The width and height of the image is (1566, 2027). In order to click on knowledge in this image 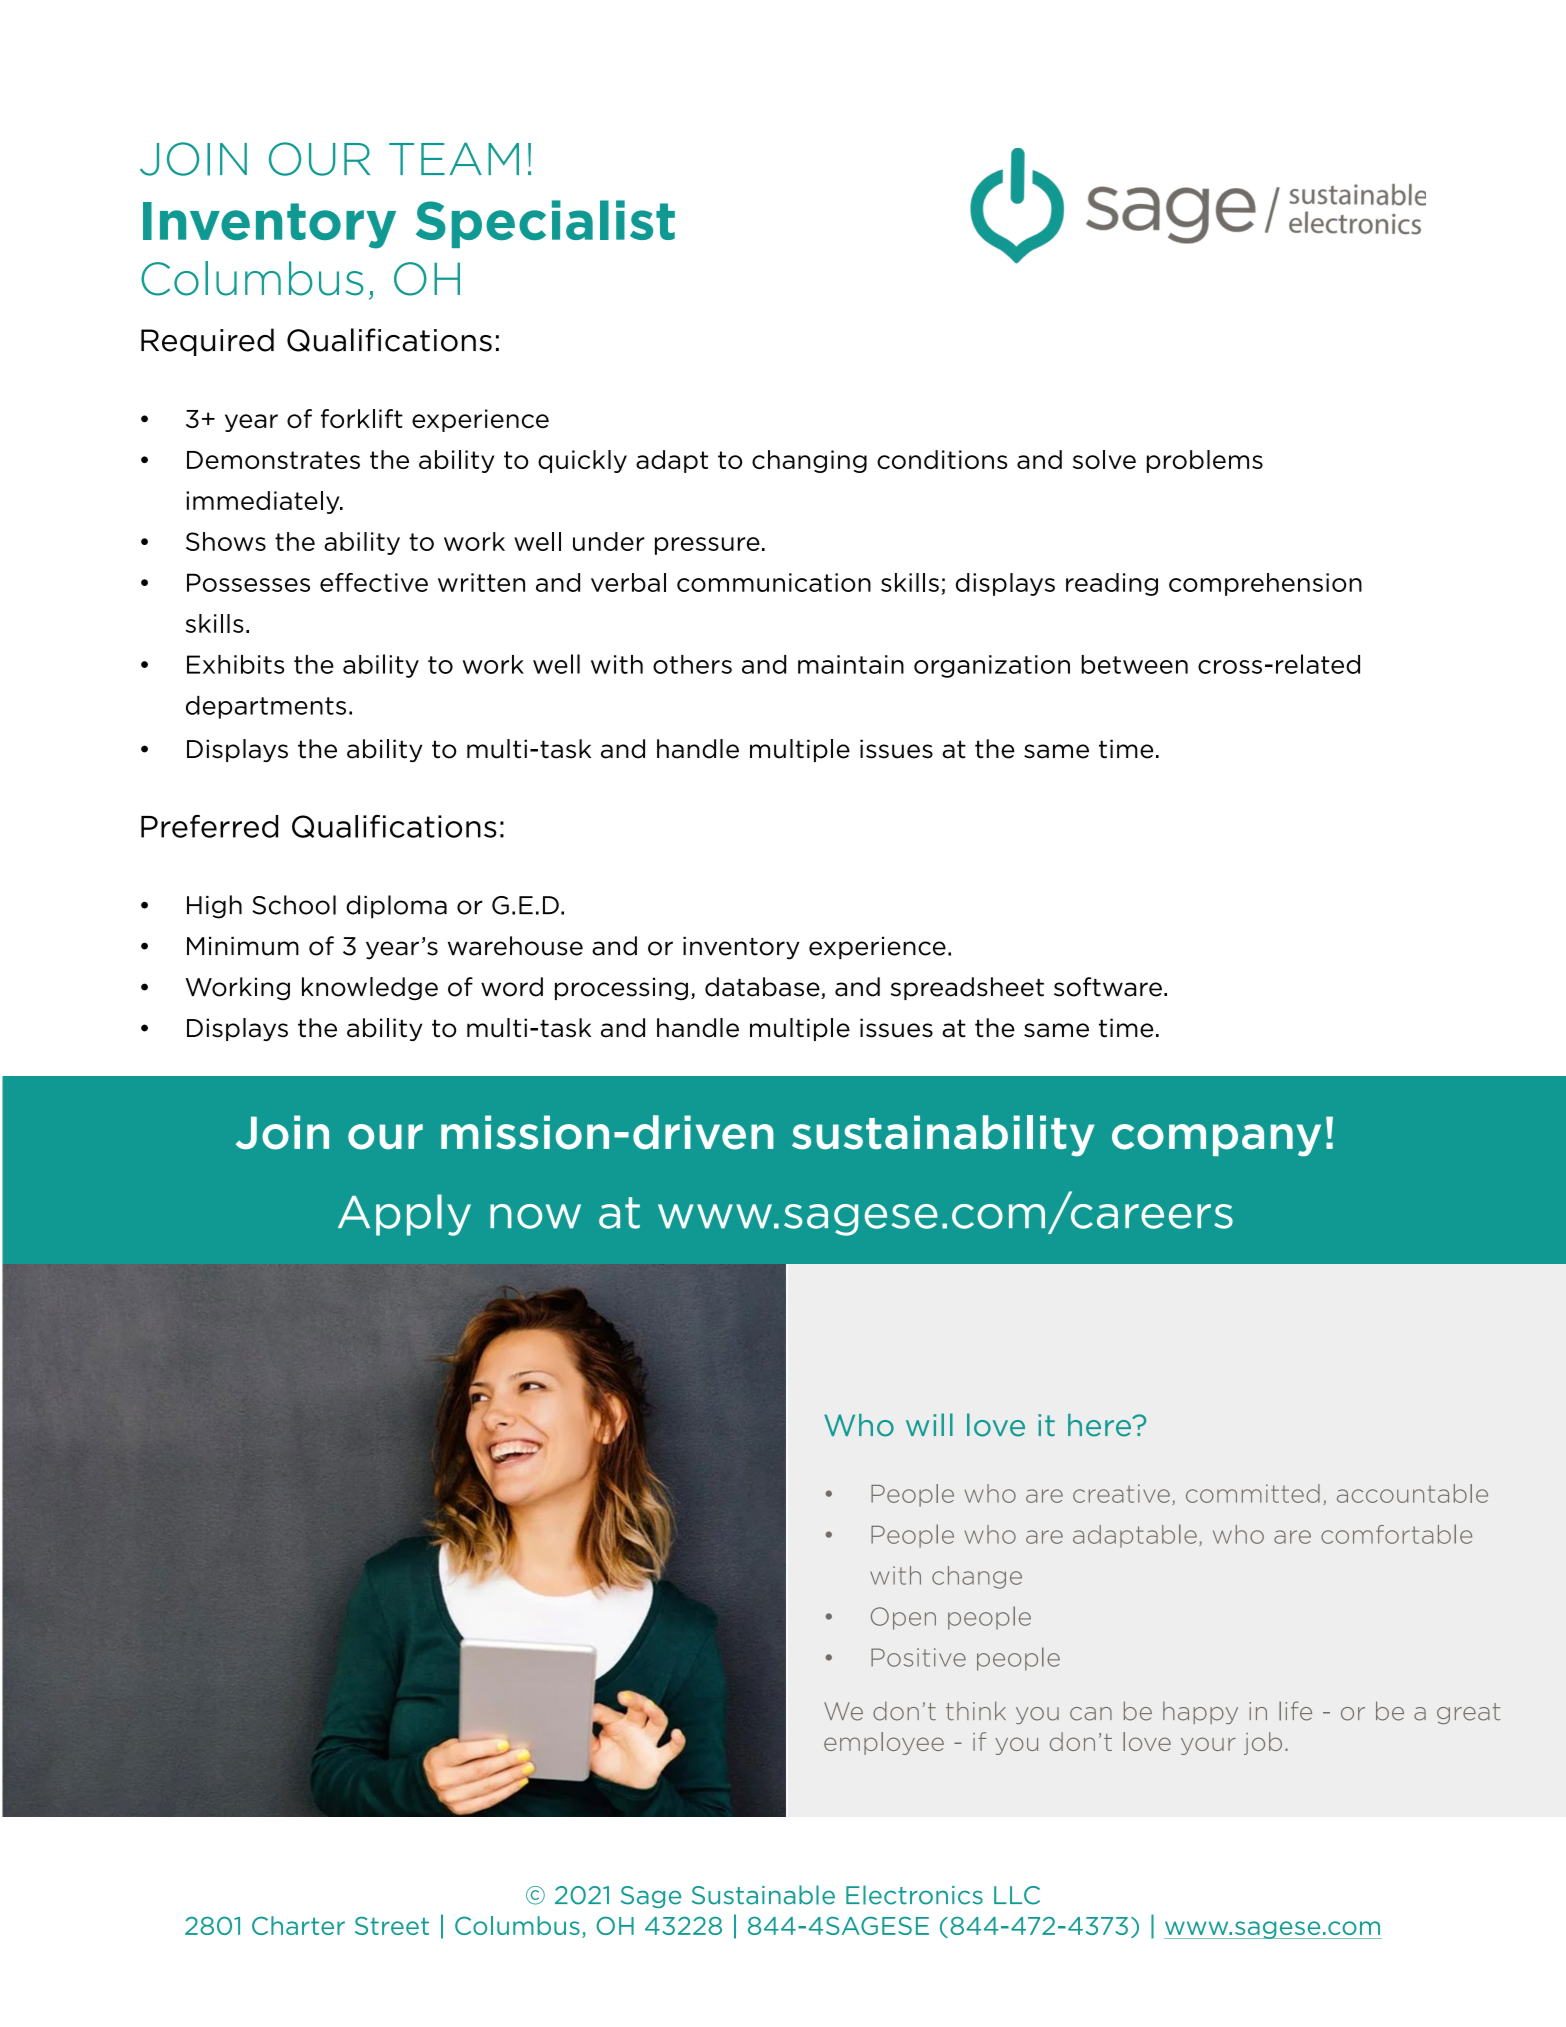, I will do `click(370, 988)`.
